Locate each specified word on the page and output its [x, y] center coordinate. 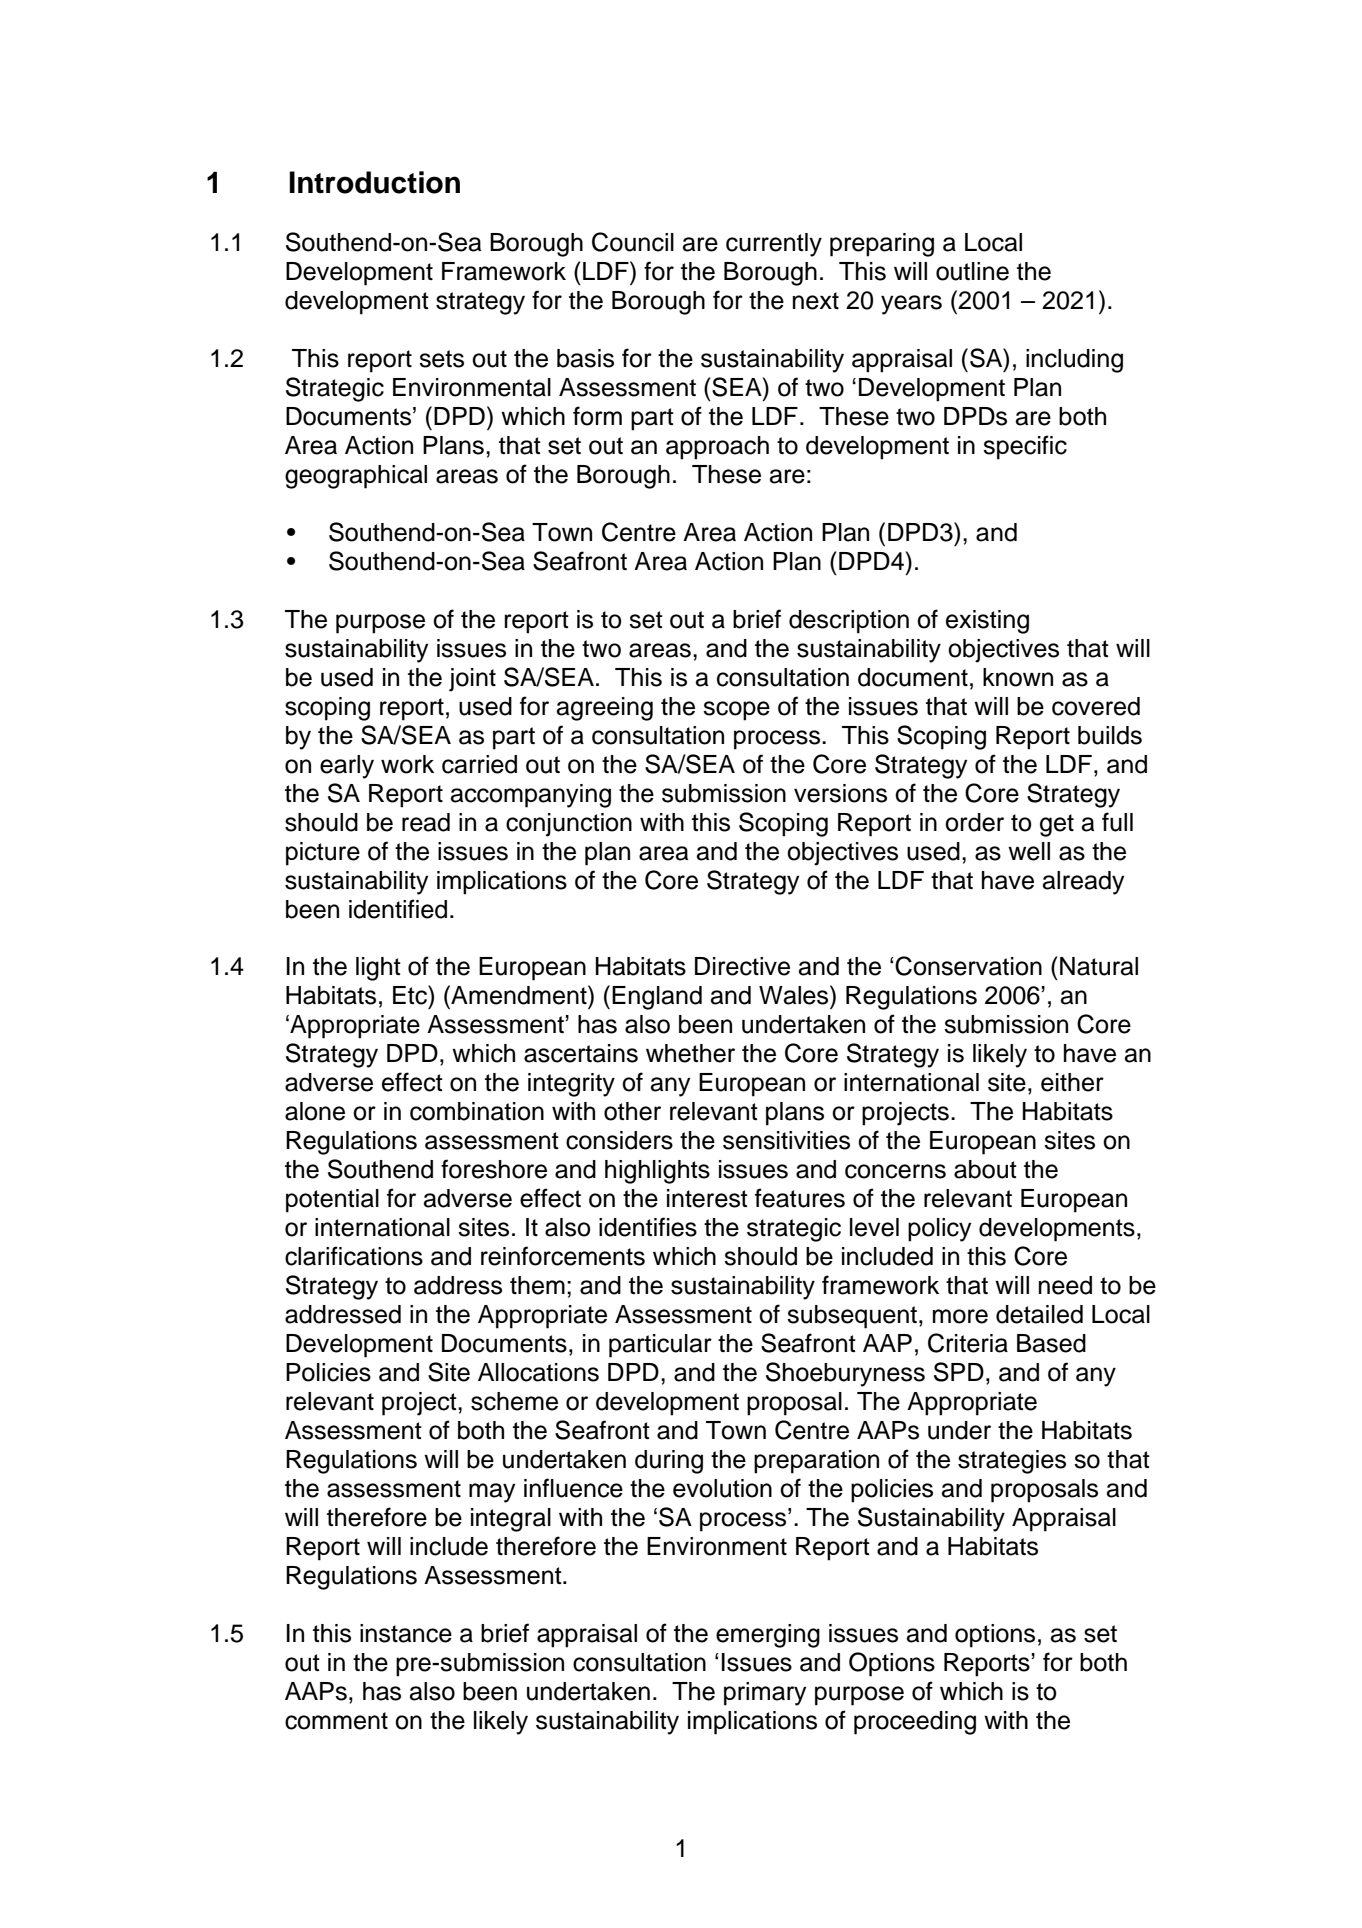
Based [1051, 1343]
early [347, 767]
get [1057, 825]
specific [1025, 447]
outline [972, 271]
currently [774, 245]
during [669, 1462]
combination [477, 1111]
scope [736, 711]
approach [717, 448]
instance [406, 1633]
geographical [356, 477]
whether [690, 1053]
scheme [514, 1401]
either [1072, 1082]
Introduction [374, 182]
